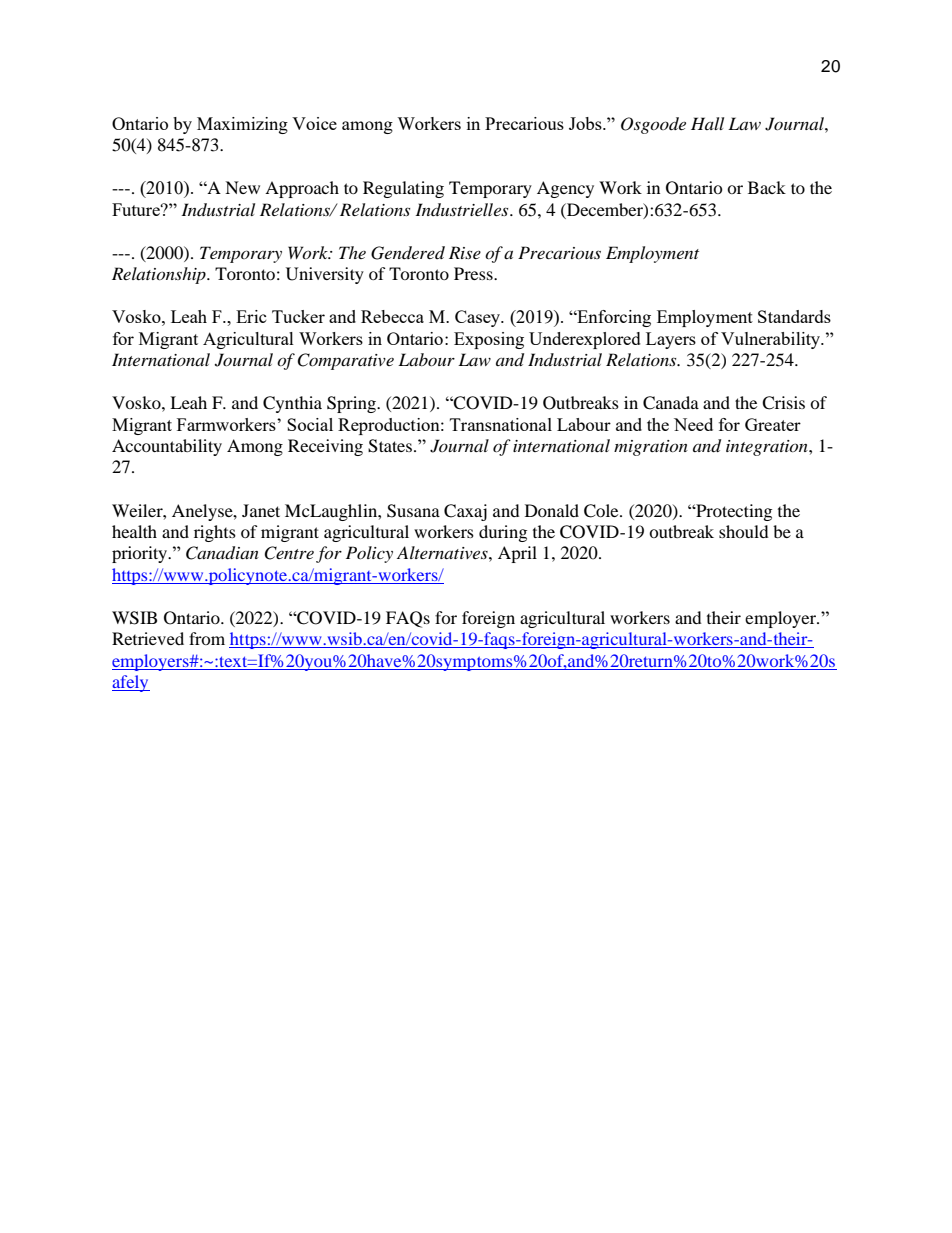  Describe the element at coordinates (707, 123) in the screenshot. I see `Hall` at that location.
